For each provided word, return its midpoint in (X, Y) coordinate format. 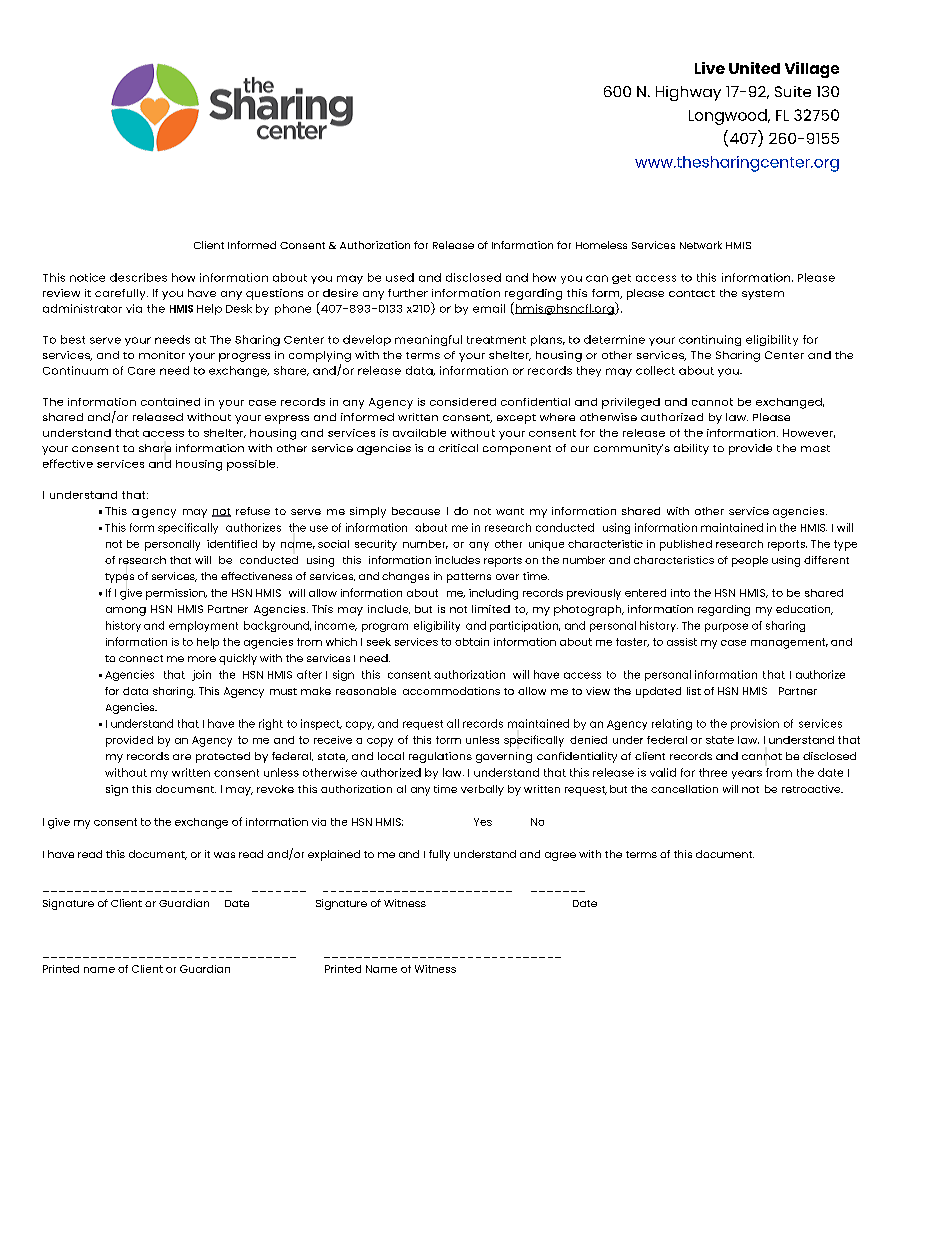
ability (691, 449)
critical (458, 448)
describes (138, 277)
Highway (688, 93)
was (224, 855)
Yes (483, 822)
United (754, 68)
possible (252, 465)
